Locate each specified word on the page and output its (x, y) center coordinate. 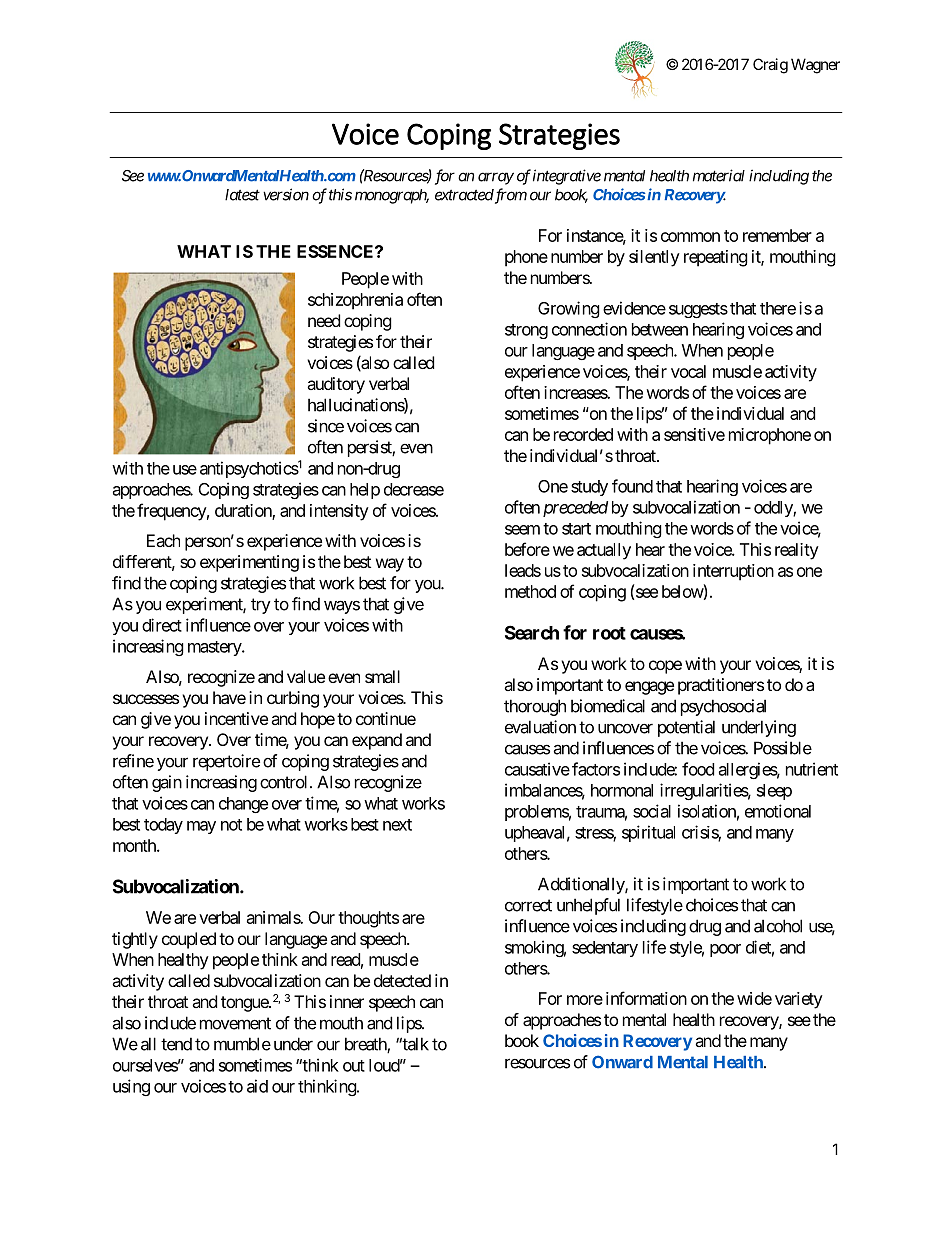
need (324, 320)
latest (242, 195)
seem (522, 530)
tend (176, 1044)
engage (649, 688)
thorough (535, 707)
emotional (778, 811)
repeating (716, 258)
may (201, 827)
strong (526, 331)
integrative (567, 177)
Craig (770, 66)
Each (163, 540)
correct (528, 905)
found (632, 486)
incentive (236, 718)
